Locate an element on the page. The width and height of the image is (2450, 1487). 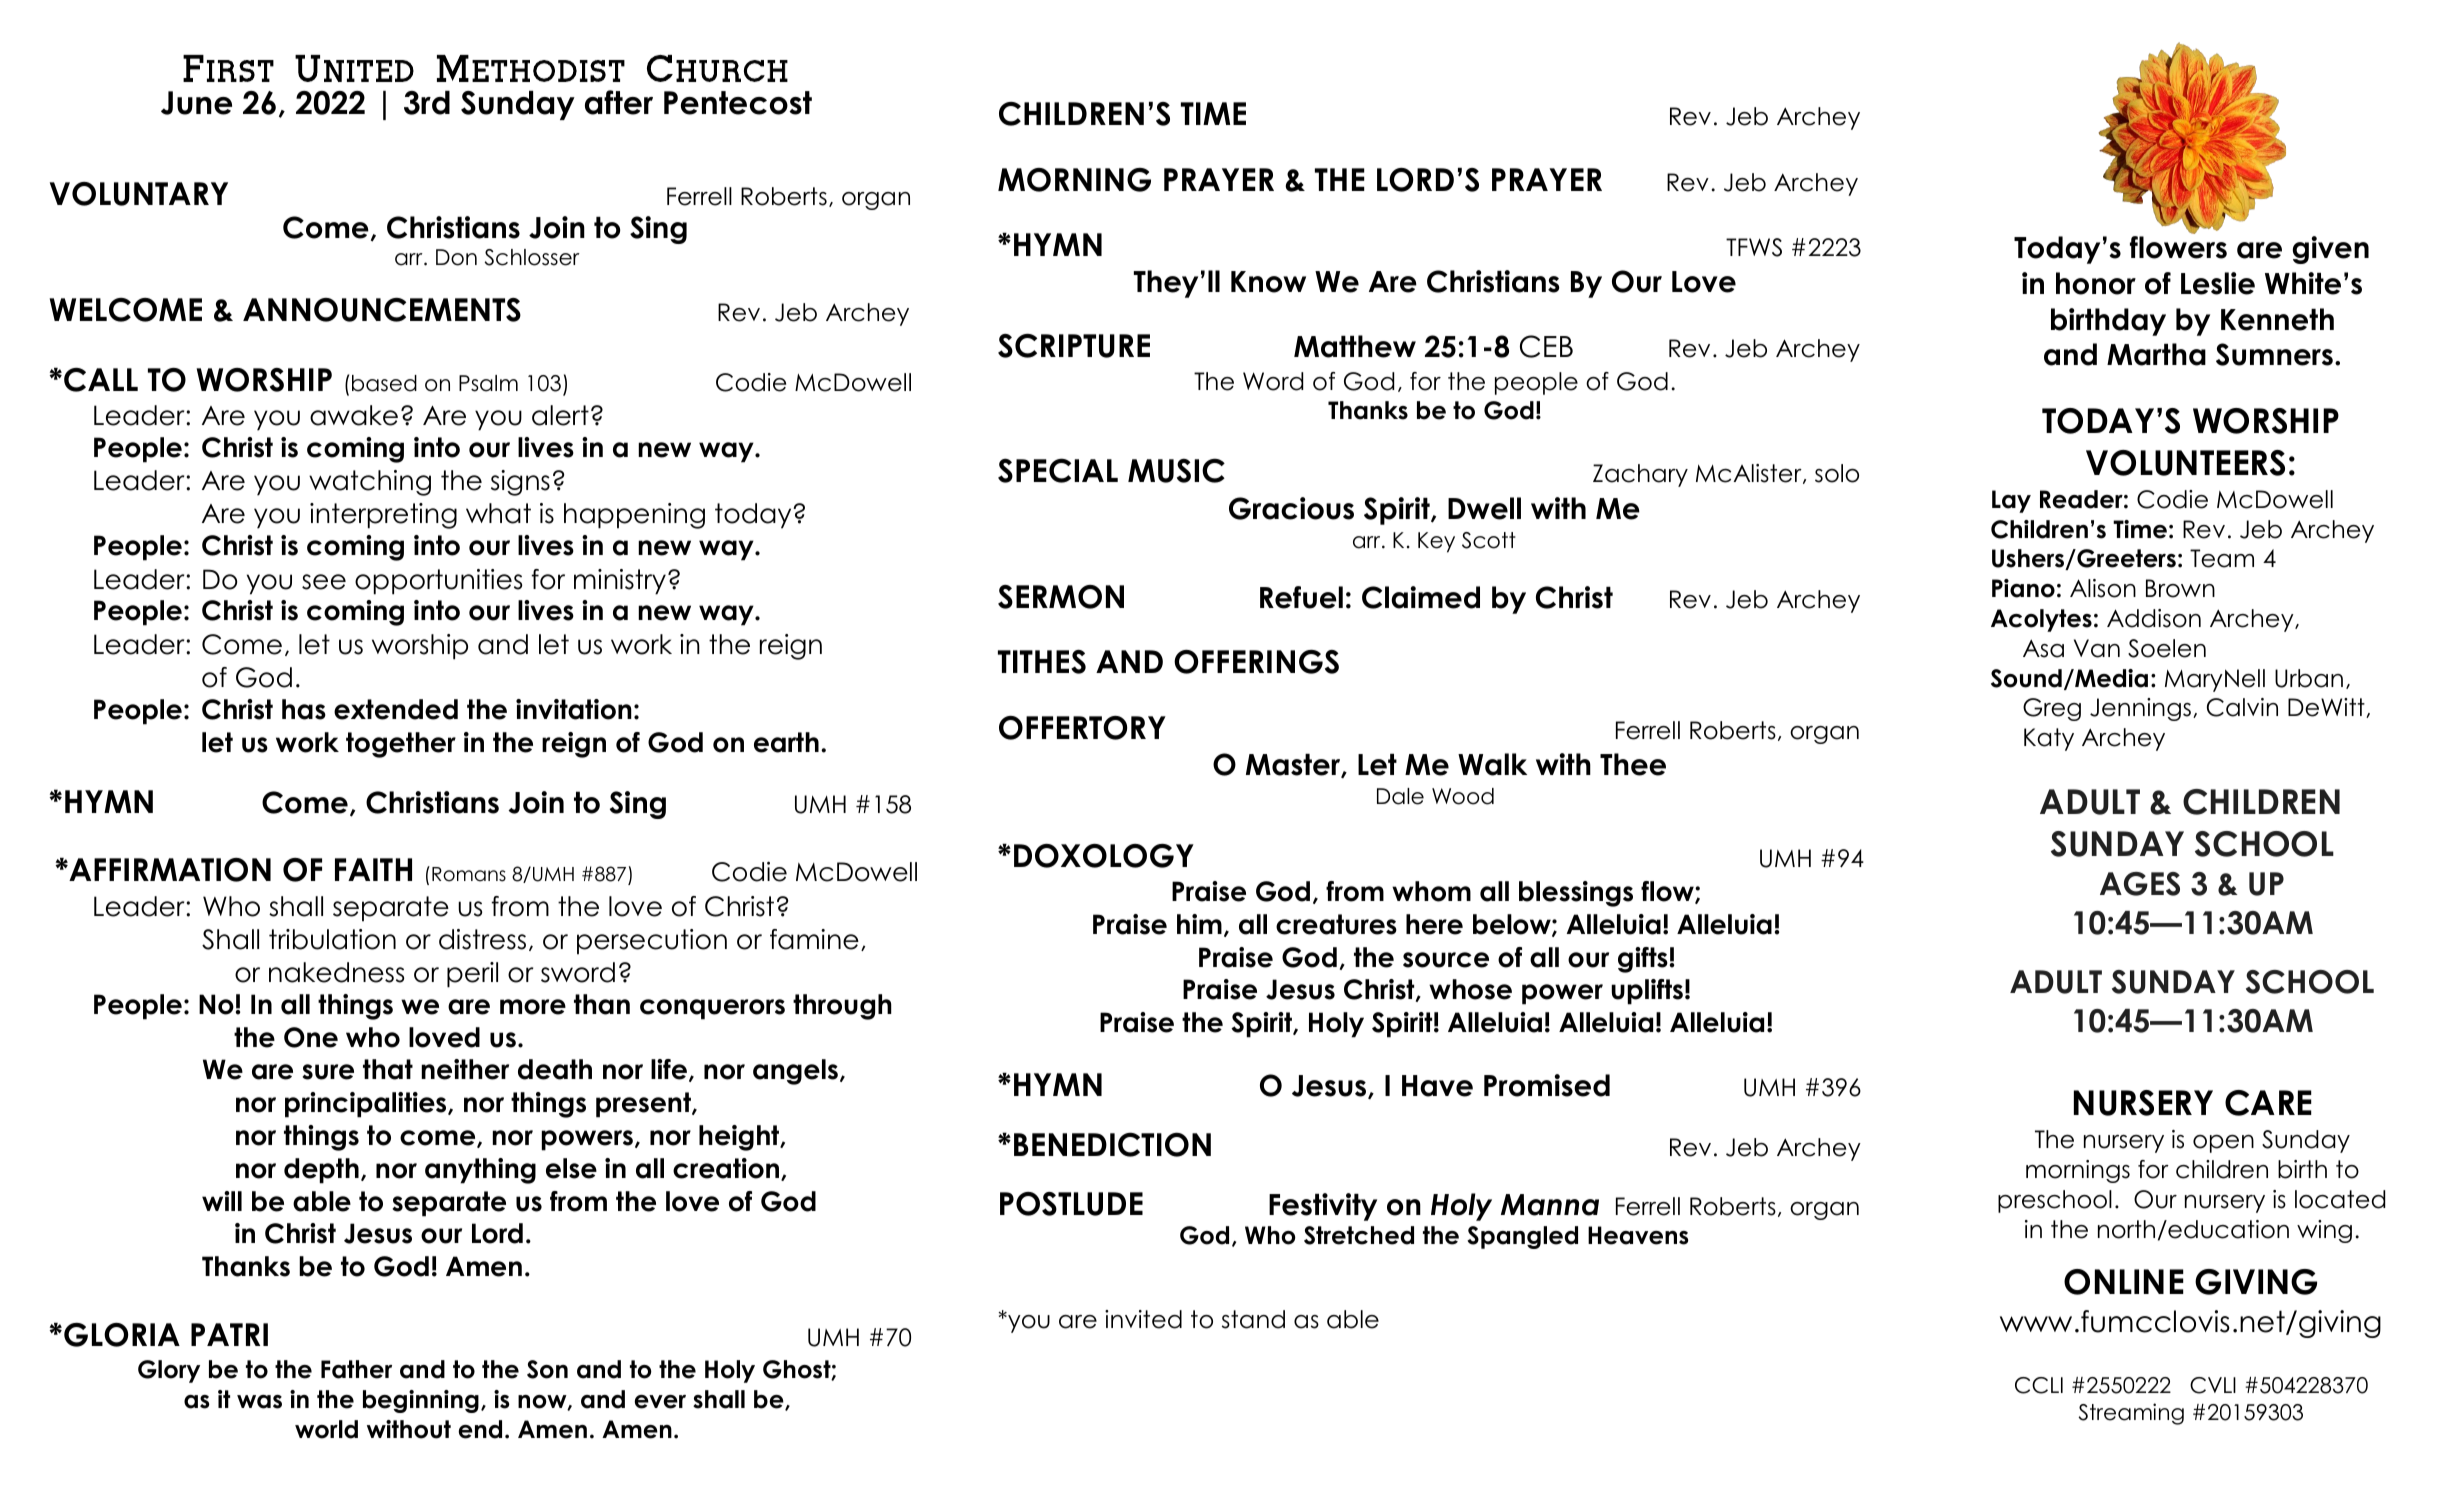
given is located at coordinates (2331, 250).
